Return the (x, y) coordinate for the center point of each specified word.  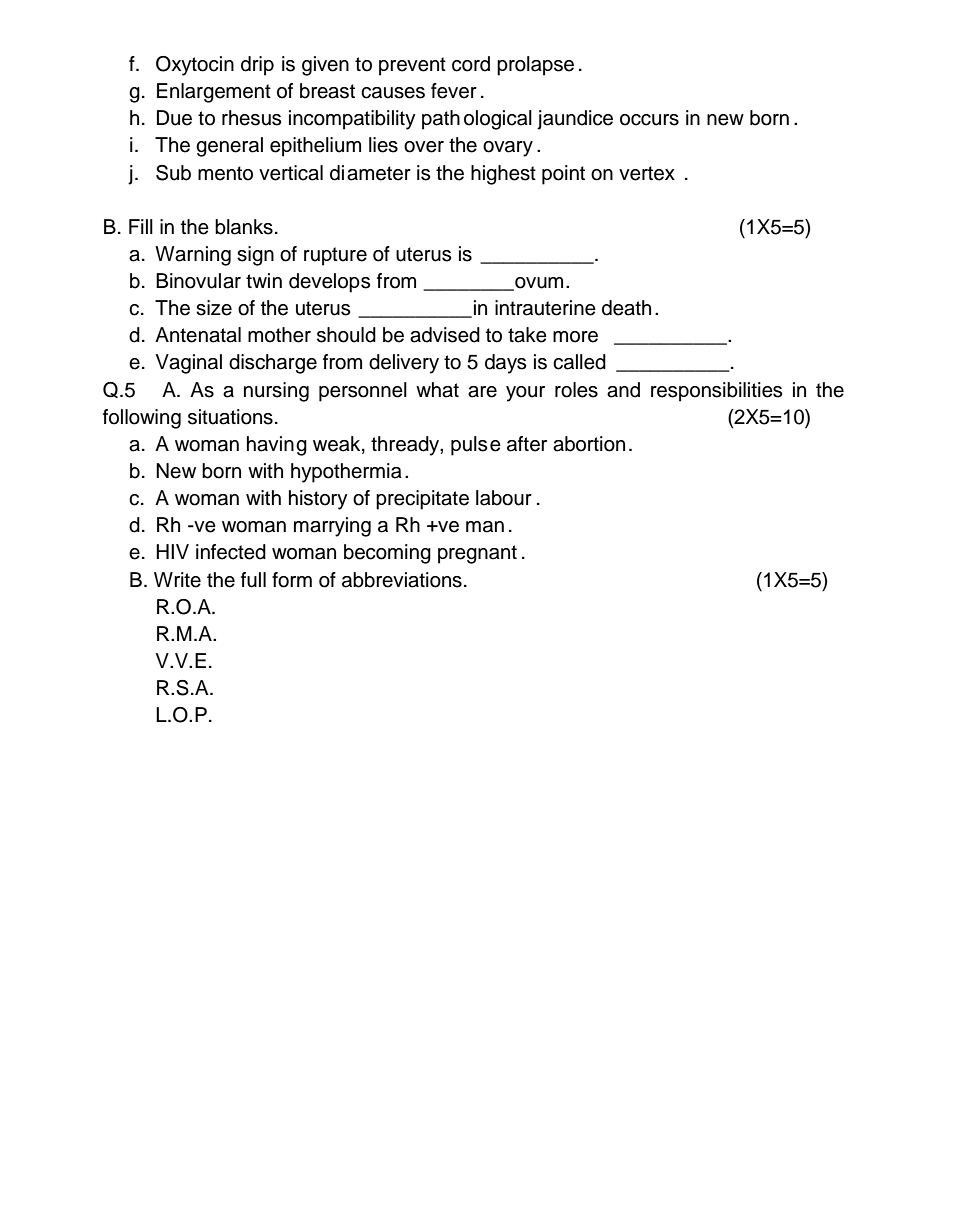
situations (230, 417)
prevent (412, 66)
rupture (335, 256)
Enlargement (214, 93)
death (626, 308)
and (623, 390)
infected (231, 552)
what (437, 390)
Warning (193, 256)
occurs (649, 120)
